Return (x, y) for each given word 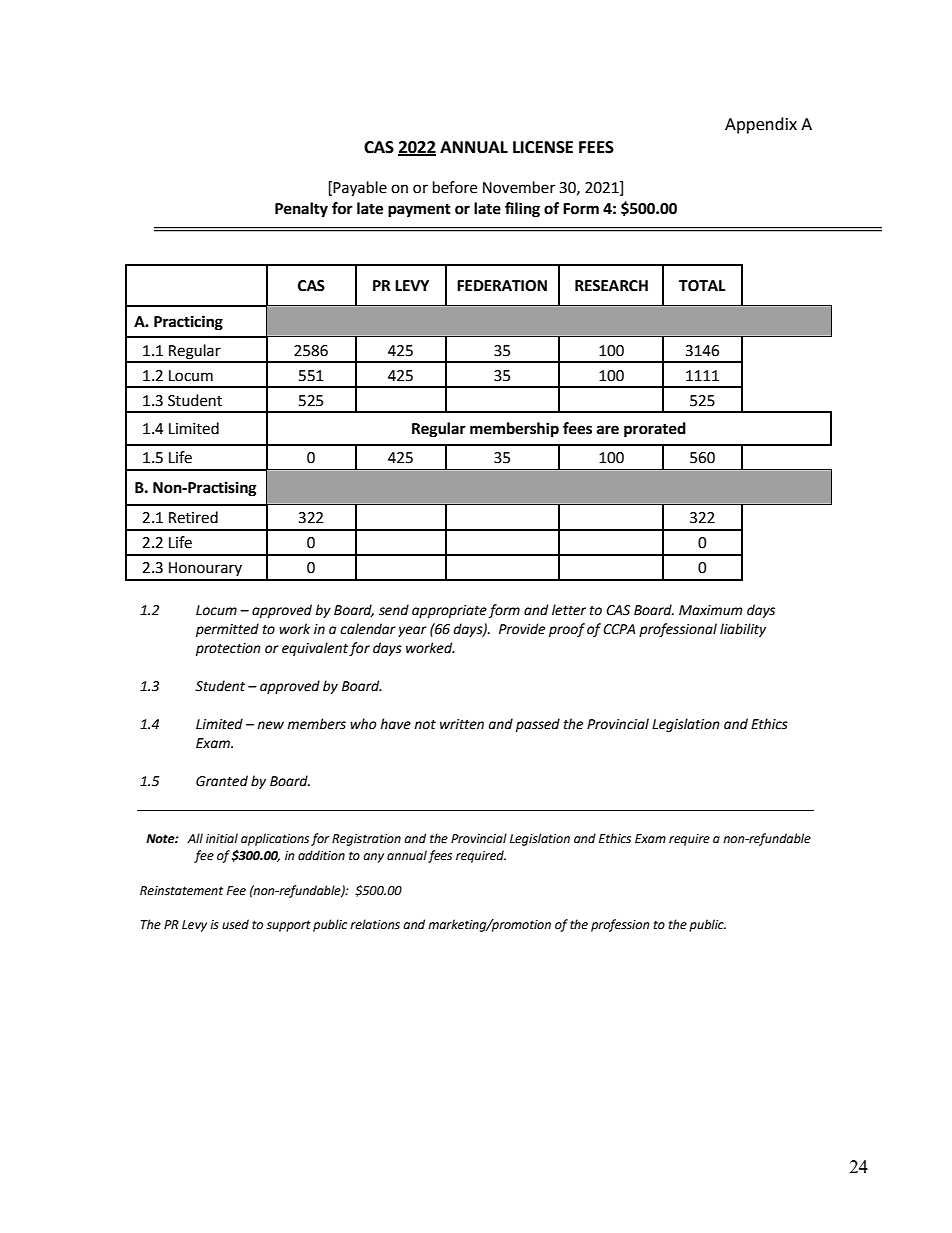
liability (743, 630)
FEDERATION (502, 286)
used (235, 924)
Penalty (301, 210)
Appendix (761, 125)
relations (375, 924)
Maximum (711, 610)
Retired (193, 517)
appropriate (449, 611)
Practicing (188, 323)
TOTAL (702, 286)
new (270, 725)
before (455, 187)
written (462, 724)
